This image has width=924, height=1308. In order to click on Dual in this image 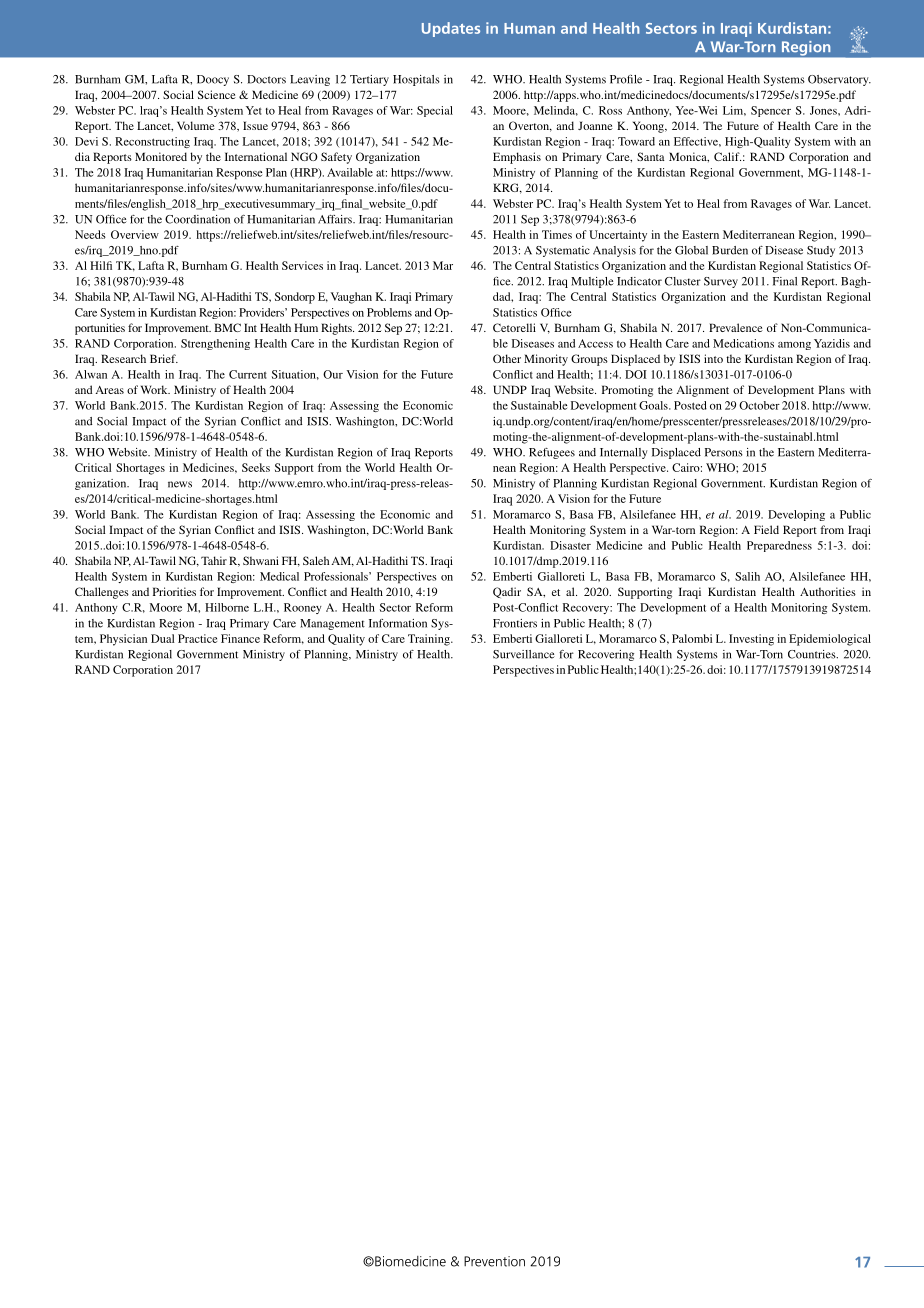, I will do `click(162, 638)`.
